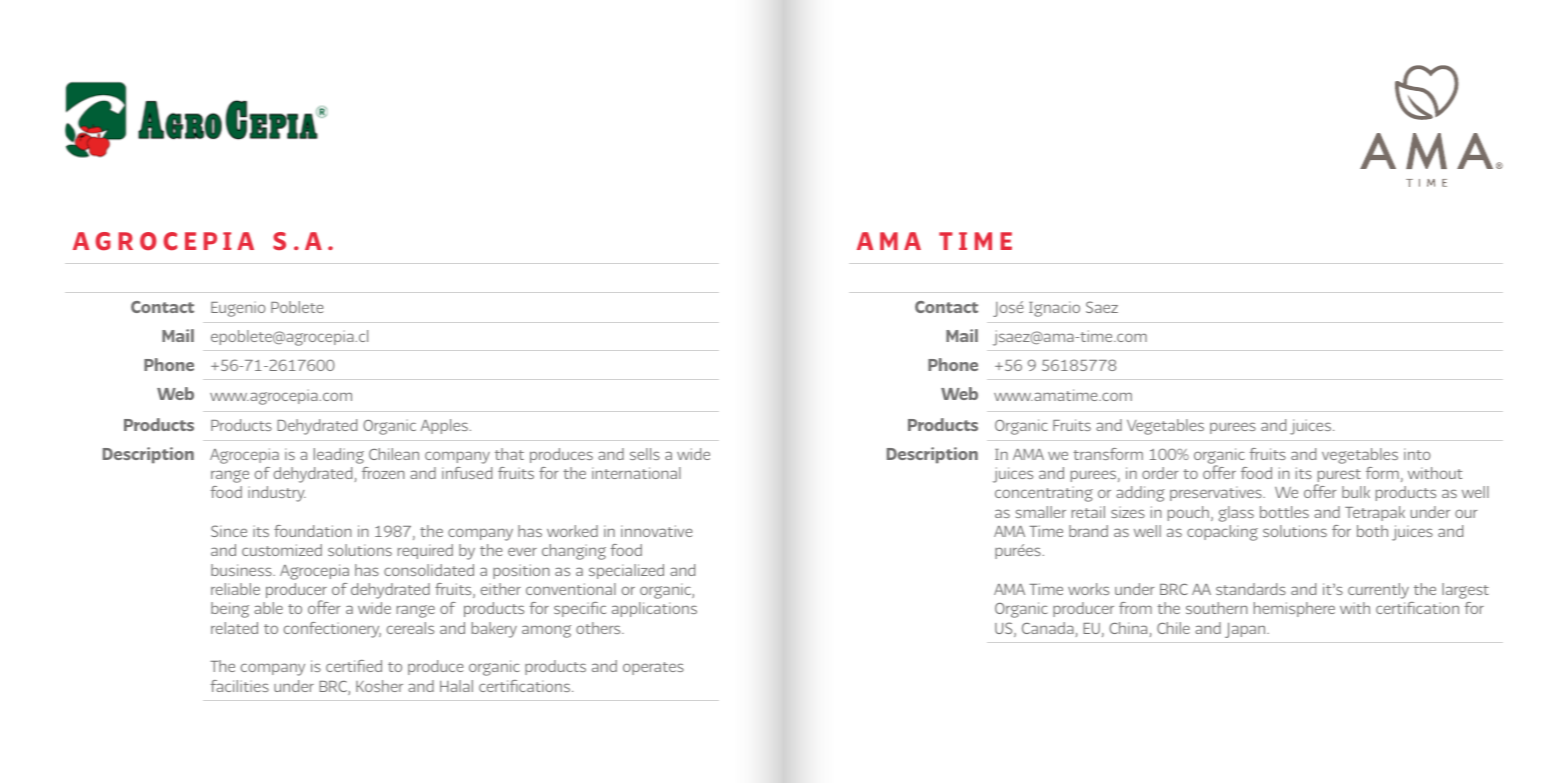 The width and height of the screenshot is (1568, 783). Describe the element at coordinates (1417, 454) in the screenshot. I see `into` at that location.
